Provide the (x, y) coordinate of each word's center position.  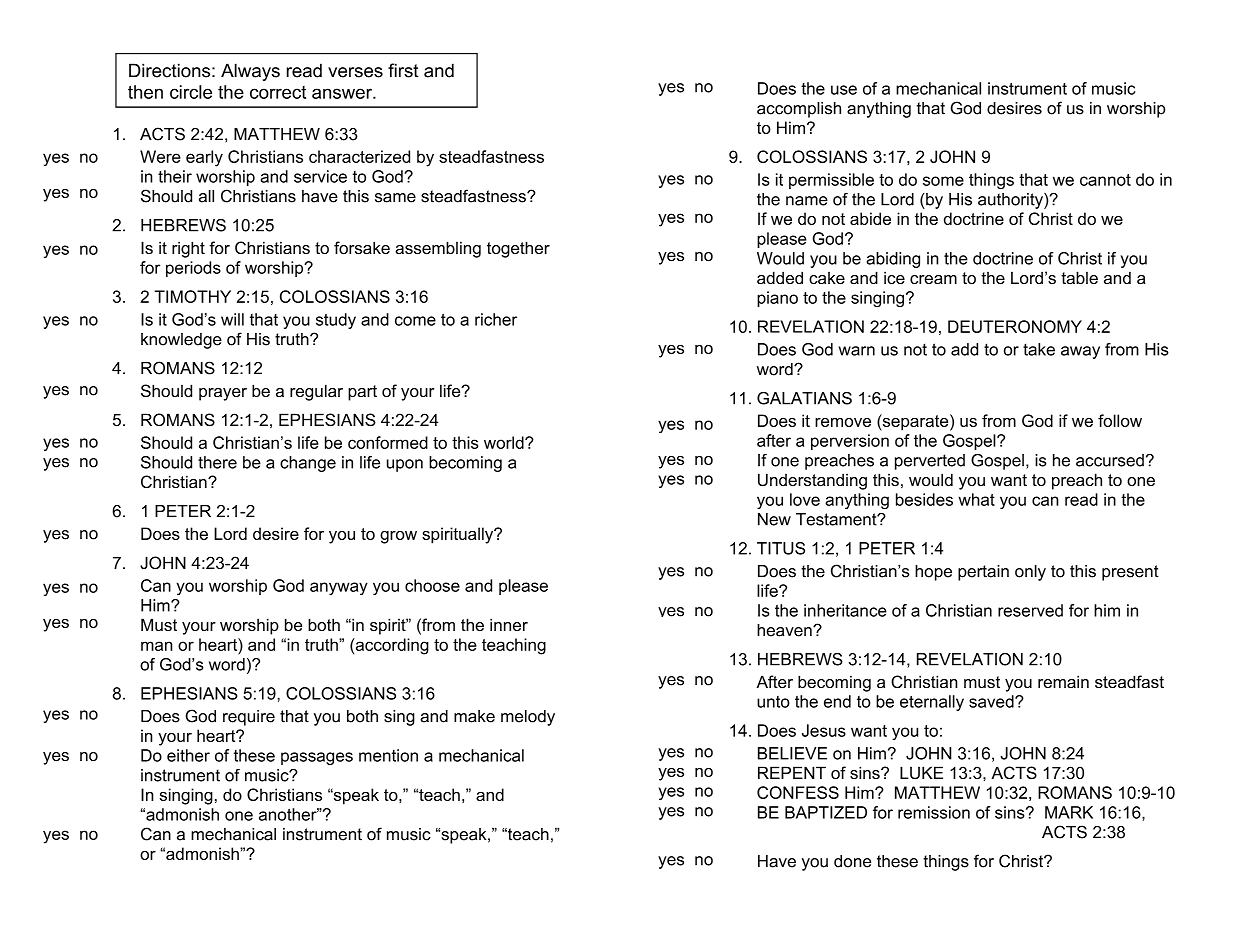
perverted (930, 462)
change (308, 464)
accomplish (799, 110)
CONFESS (798, 792)
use (844, 90)
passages (317, 758)
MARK (1069, 812)
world (505, 442)
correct (278, 92)
